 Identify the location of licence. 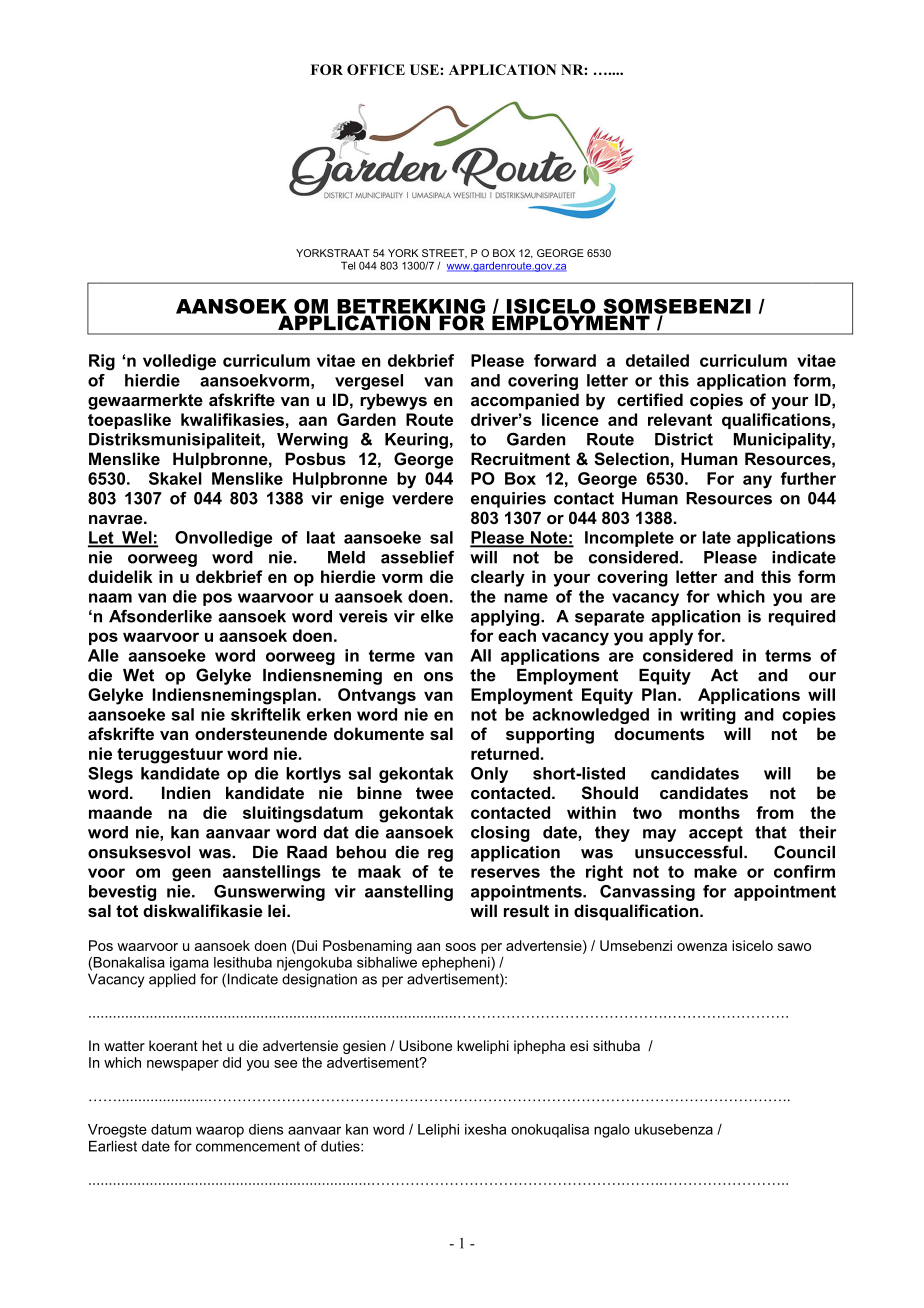
(570, 419).
